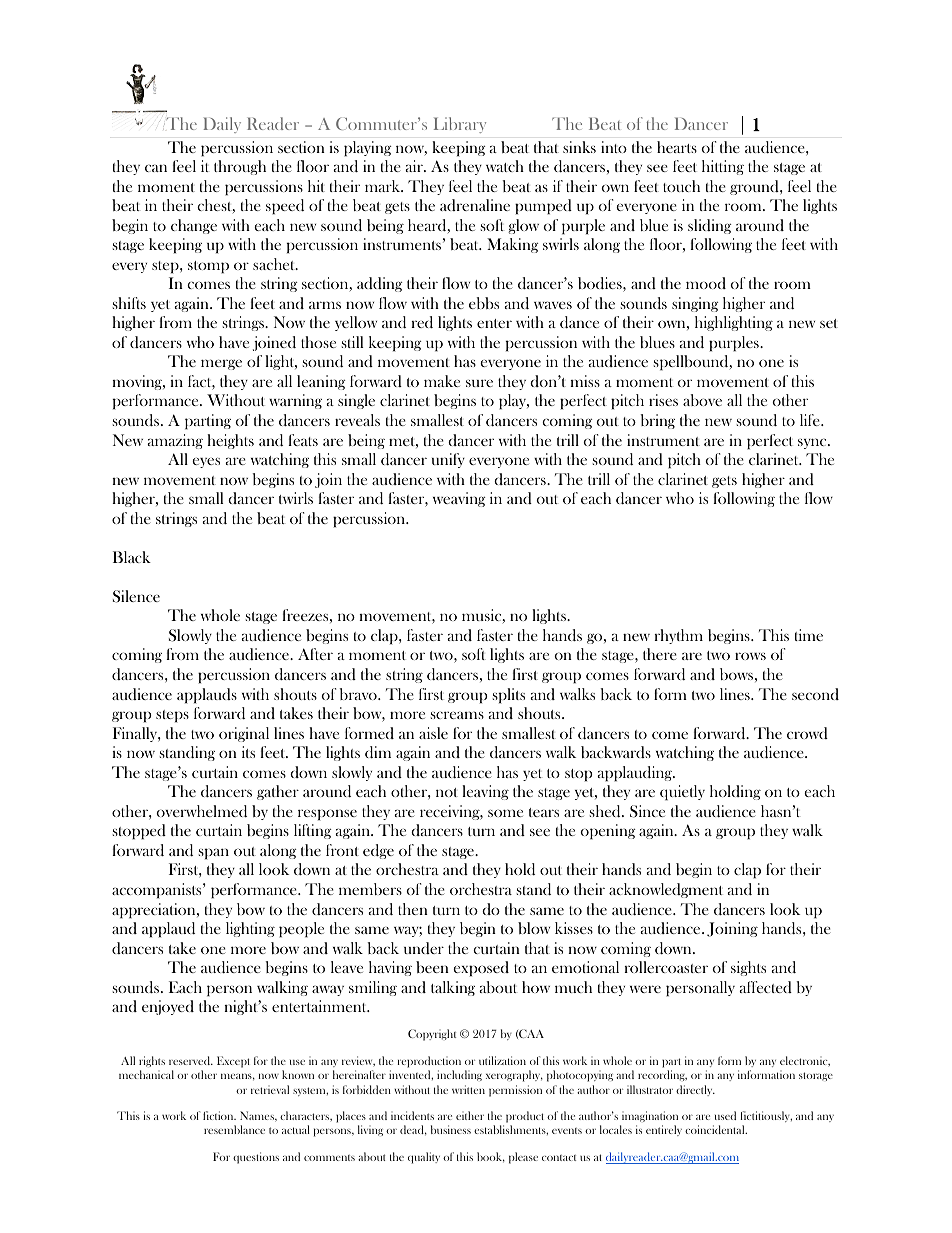 The image size is (952, 1233). What do you see at coordinates (750, 656) in the document?
I see `rows` at bounding box center [750, 656].
